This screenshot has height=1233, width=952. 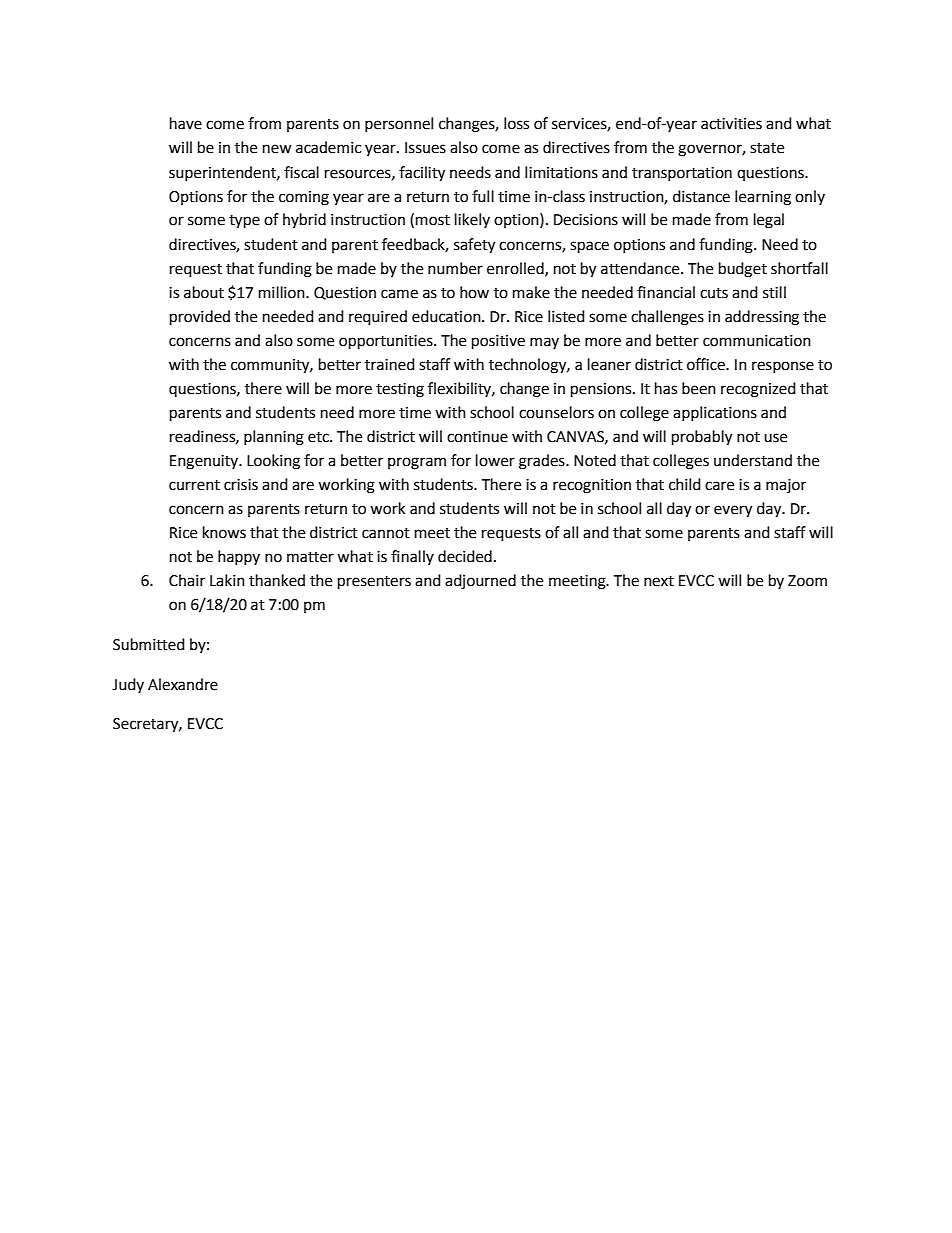 I want to click on office, so click(x=707, y=364).
